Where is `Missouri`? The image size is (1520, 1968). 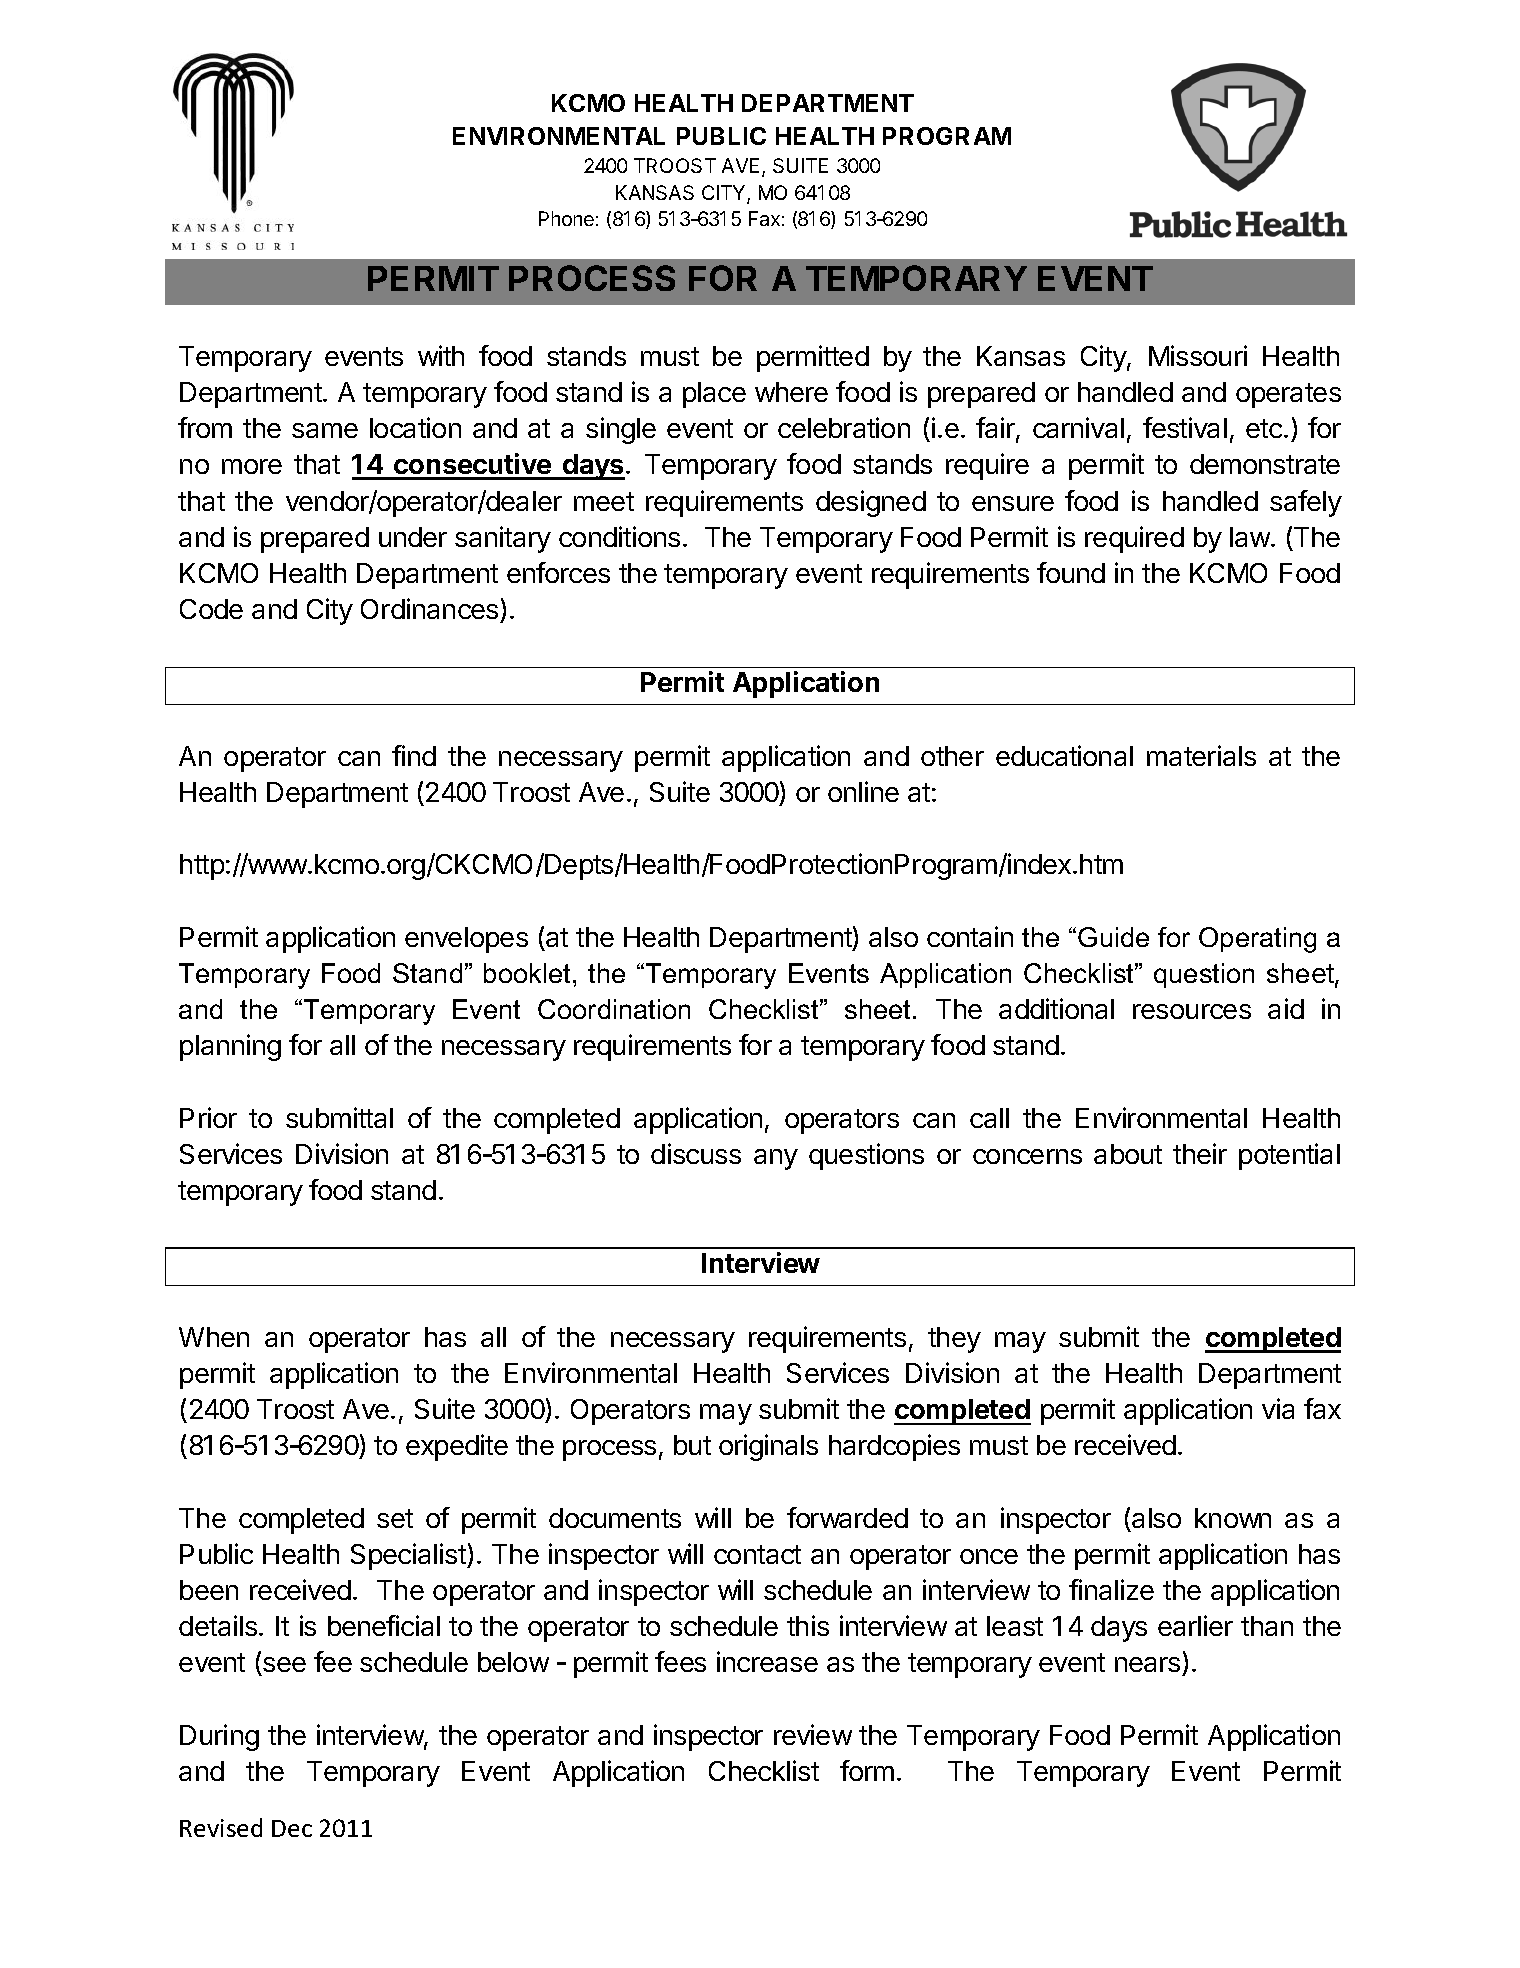 Missouri is located at coordinates (1198, 355).
